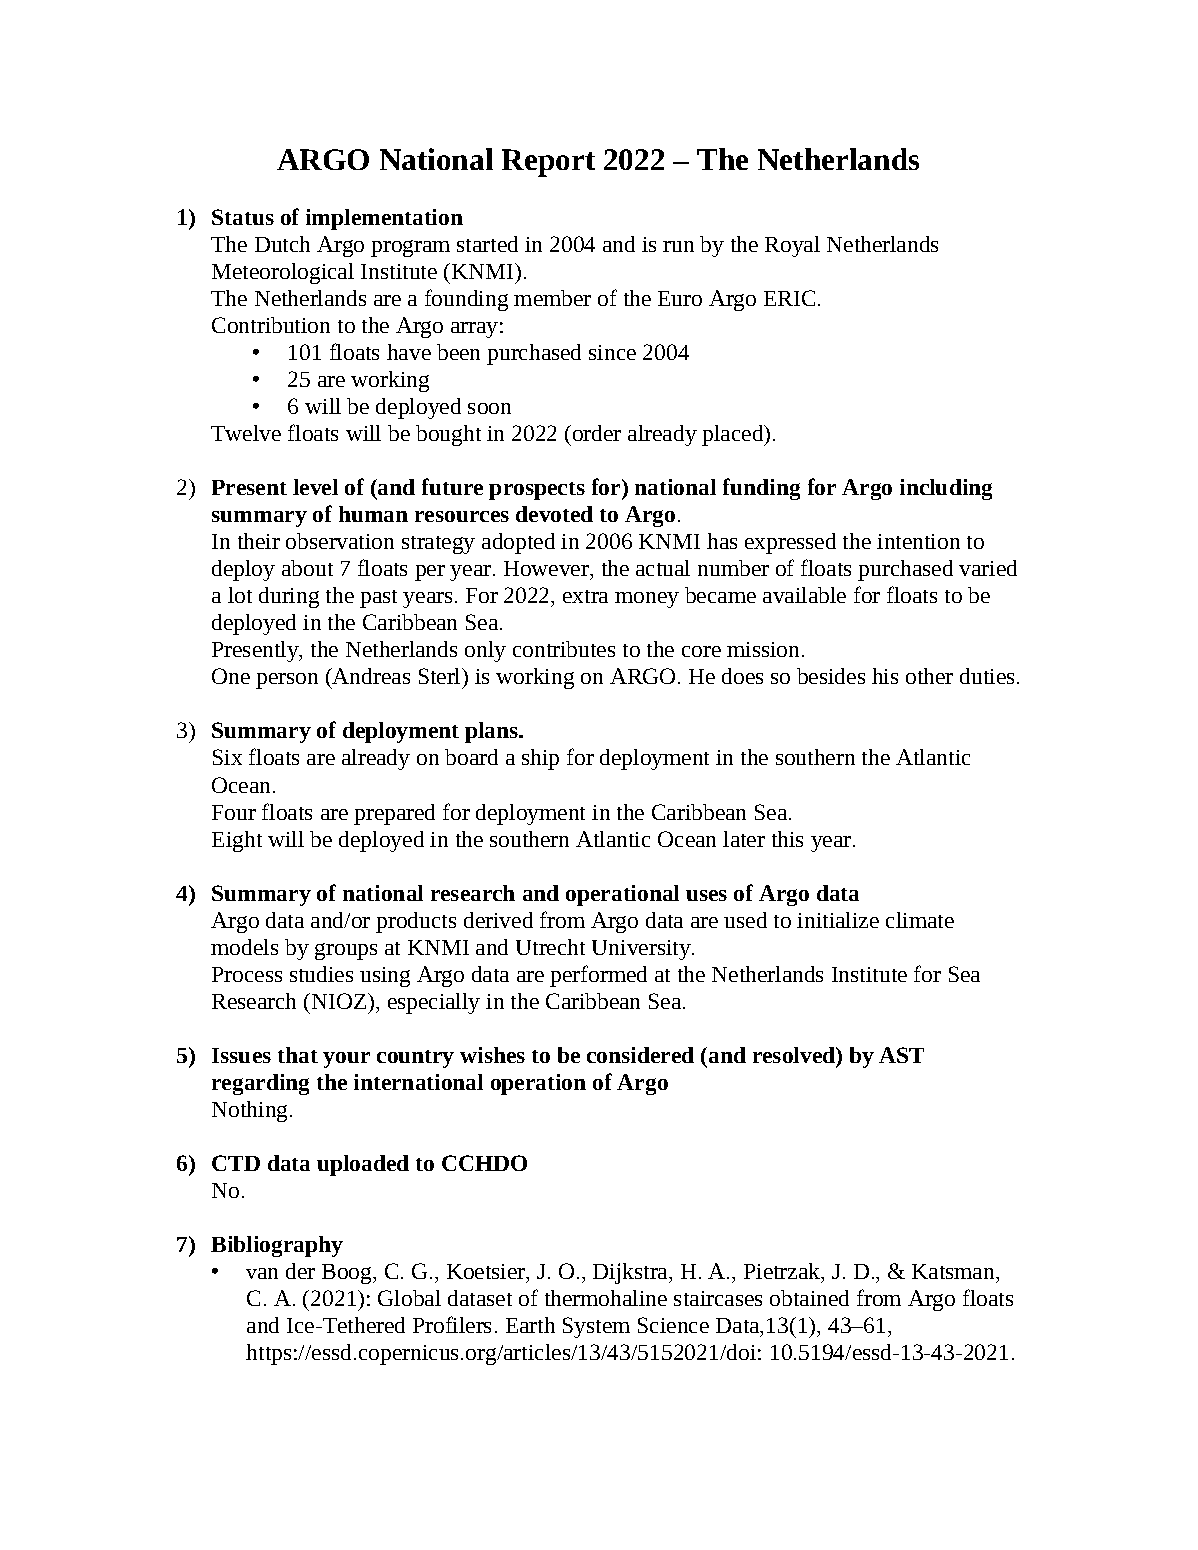  I want to click on Report, so click(548, 163).
